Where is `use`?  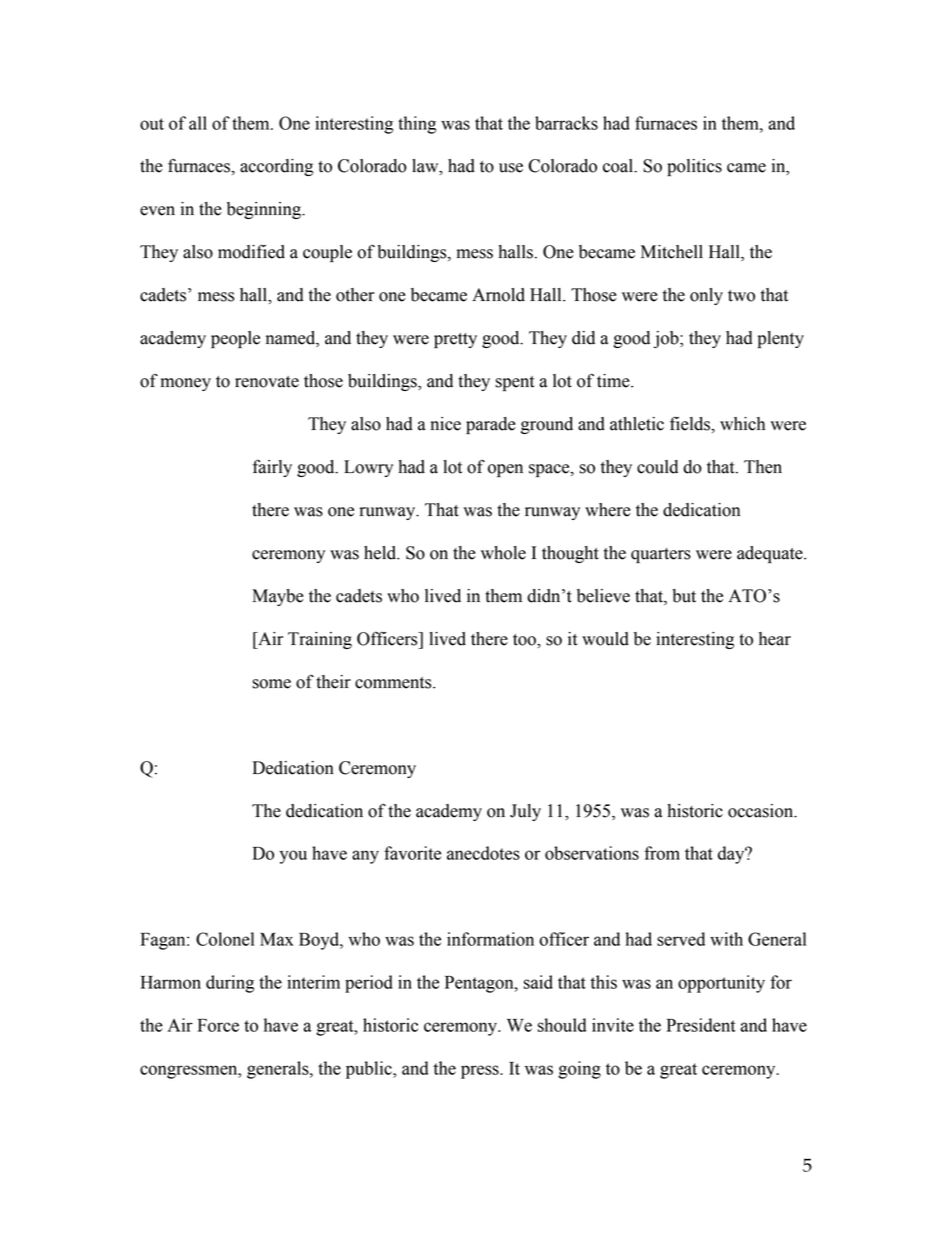 use is located at coordinates (511, 168).
